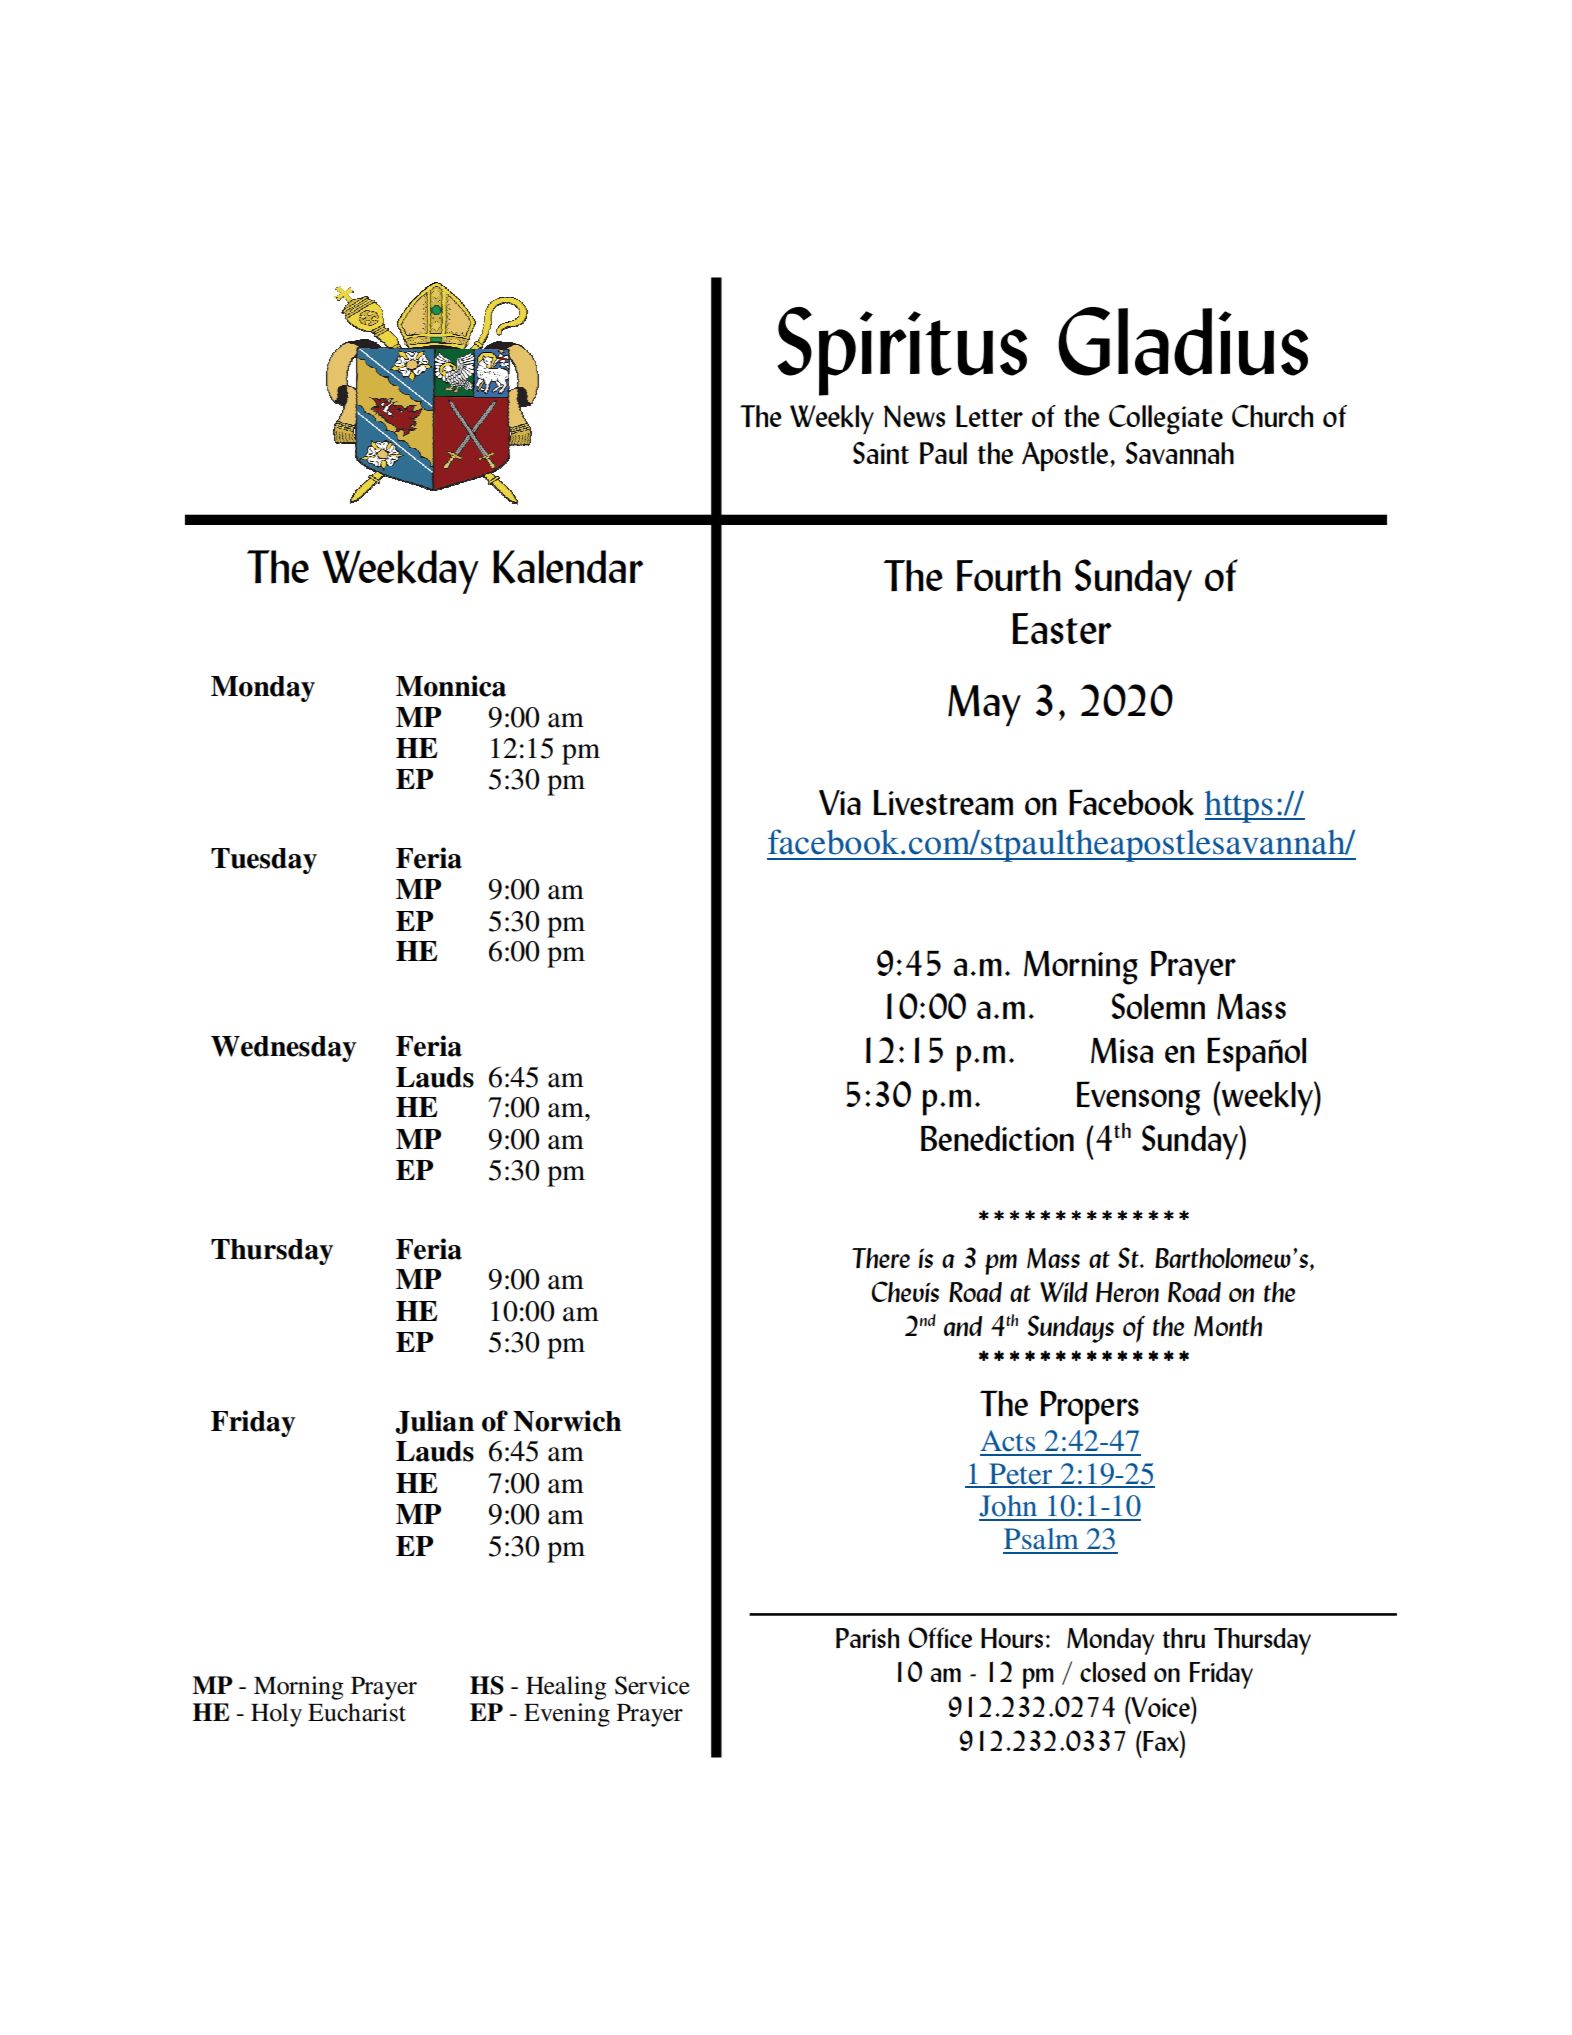 This screenshot has height=2035, width=1572. What do you see at coordinates (840, 802) in the screenshot?
I see `Via` at bounding box center [840, 802].
